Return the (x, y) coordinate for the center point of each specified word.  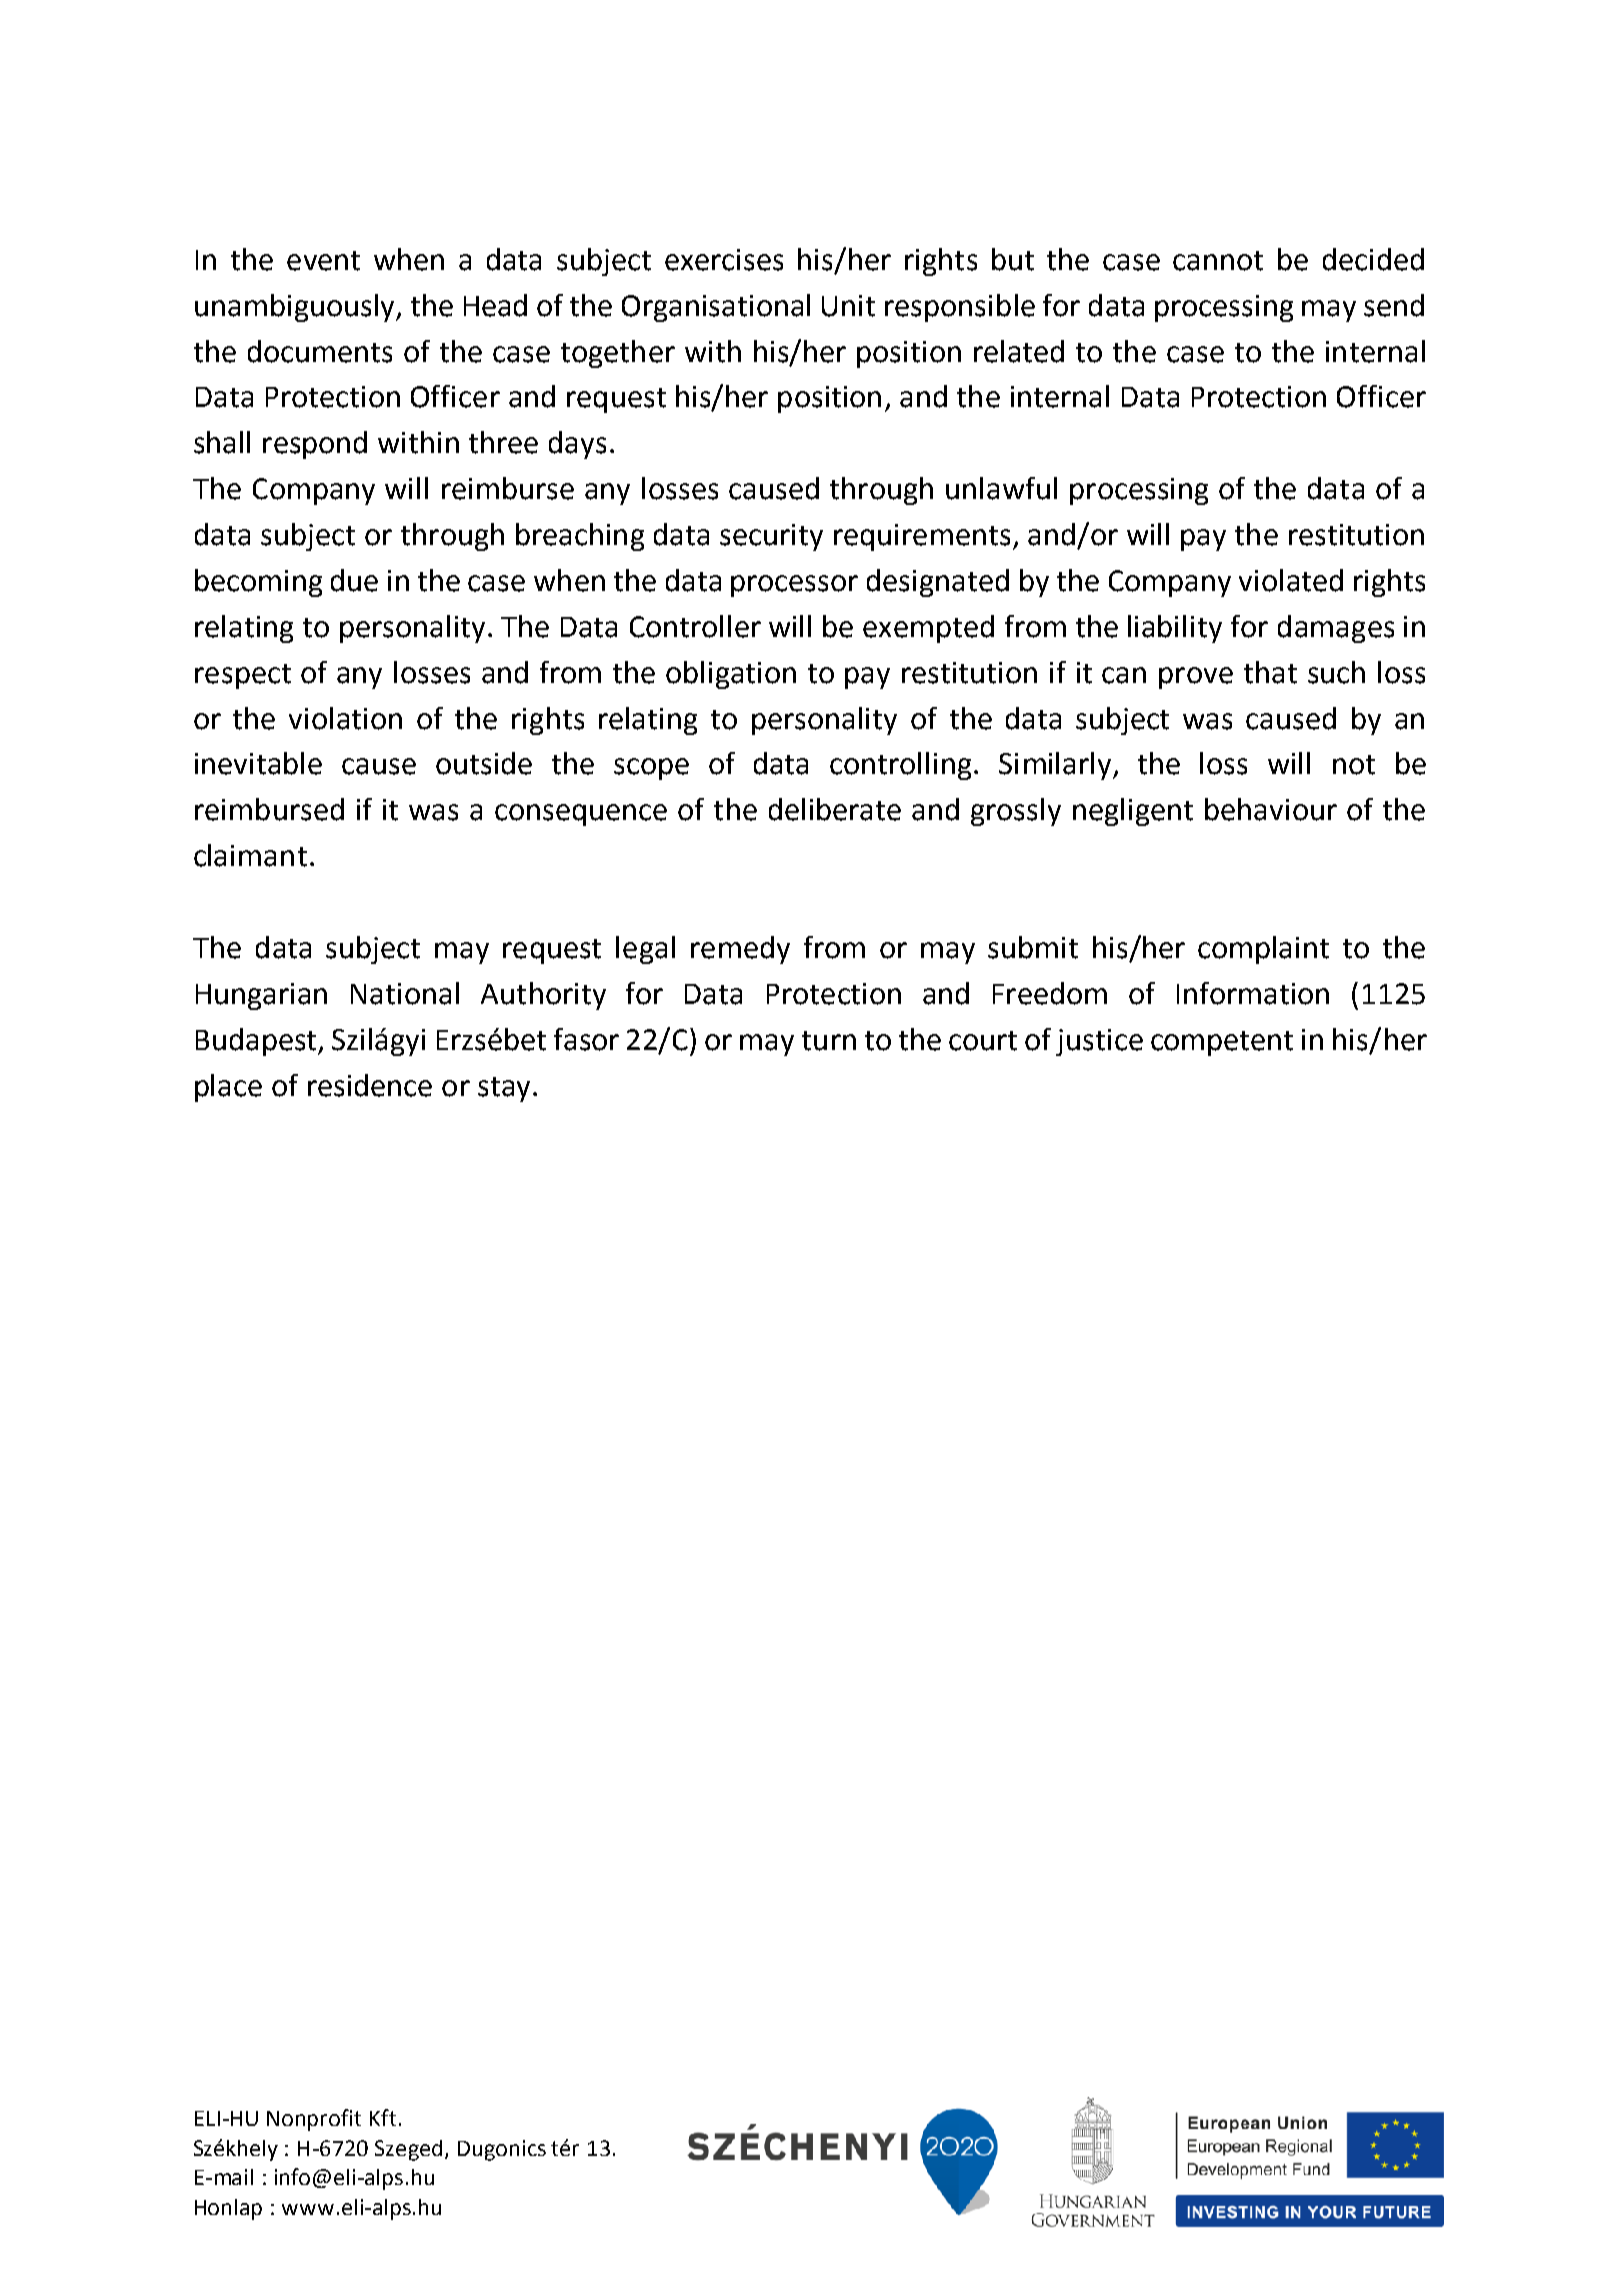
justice (1099, 1042)
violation (345, 718)
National (405, 993)
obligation (731, 675)
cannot (1218, 261)
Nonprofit (314, 2120)
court (983, 1041)
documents (320, 351)
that (1270, 672)
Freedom (1050, 993)
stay (504, 1089)
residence (370, 1085)
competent (1222, 1043)
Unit (848, 306)
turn (829, 1041)
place (228, 1088)
